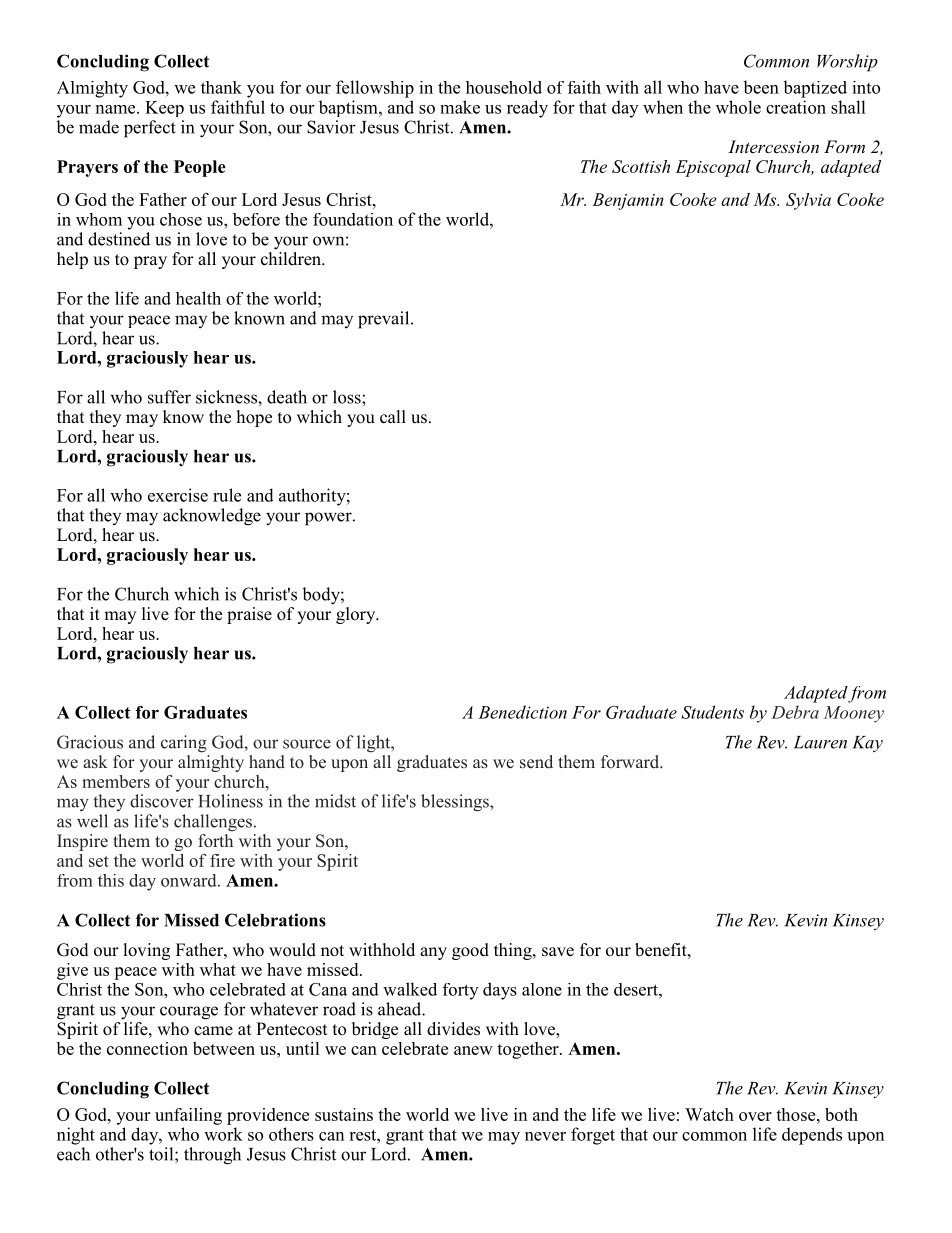 Image resolution: width=952 pixels, height=1233 pixels. I want to click on been, so click(761, 87).
